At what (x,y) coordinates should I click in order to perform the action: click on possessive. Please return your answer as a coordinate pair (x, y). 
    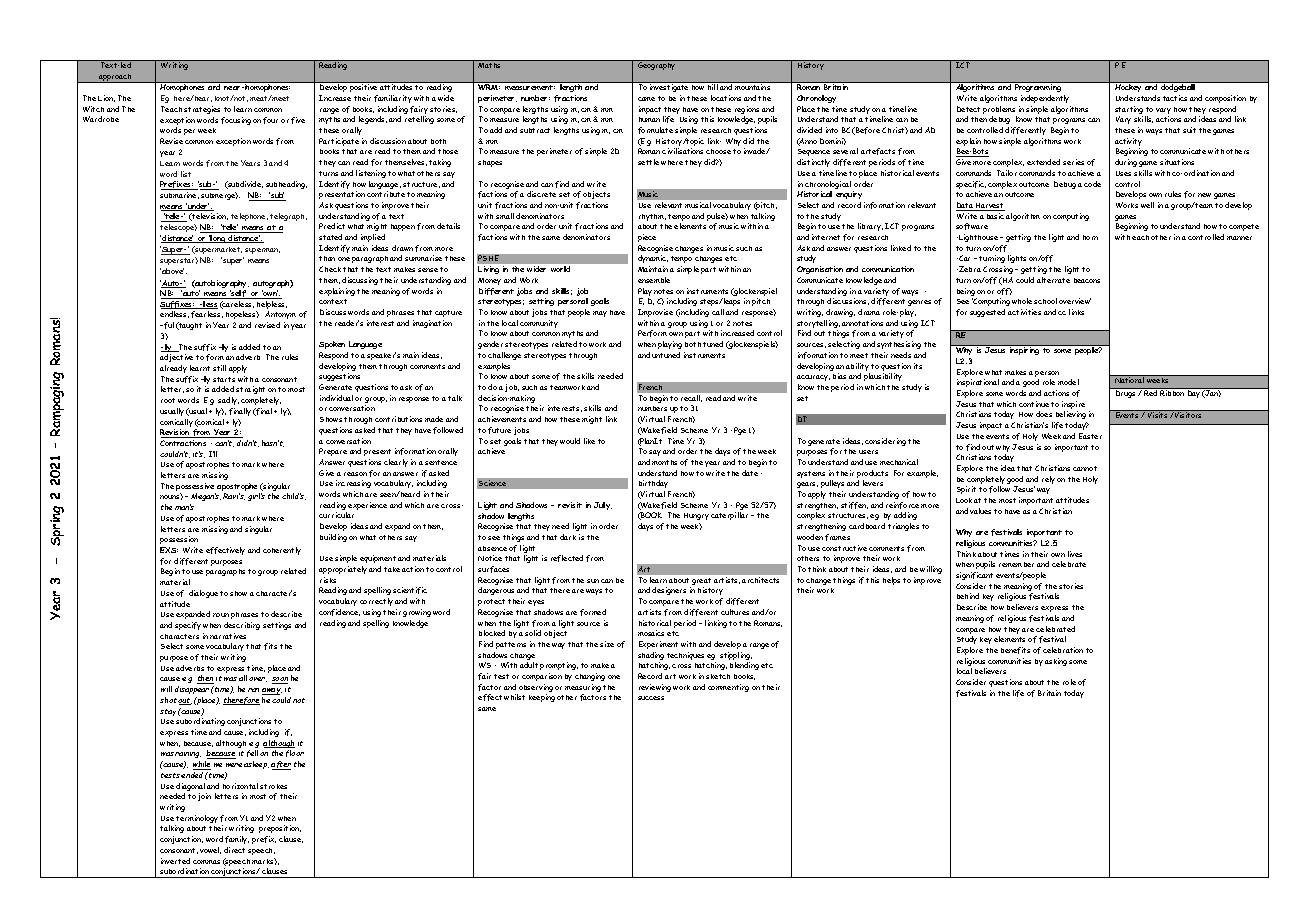
    Looking at the image, I should click on (196, 488).
